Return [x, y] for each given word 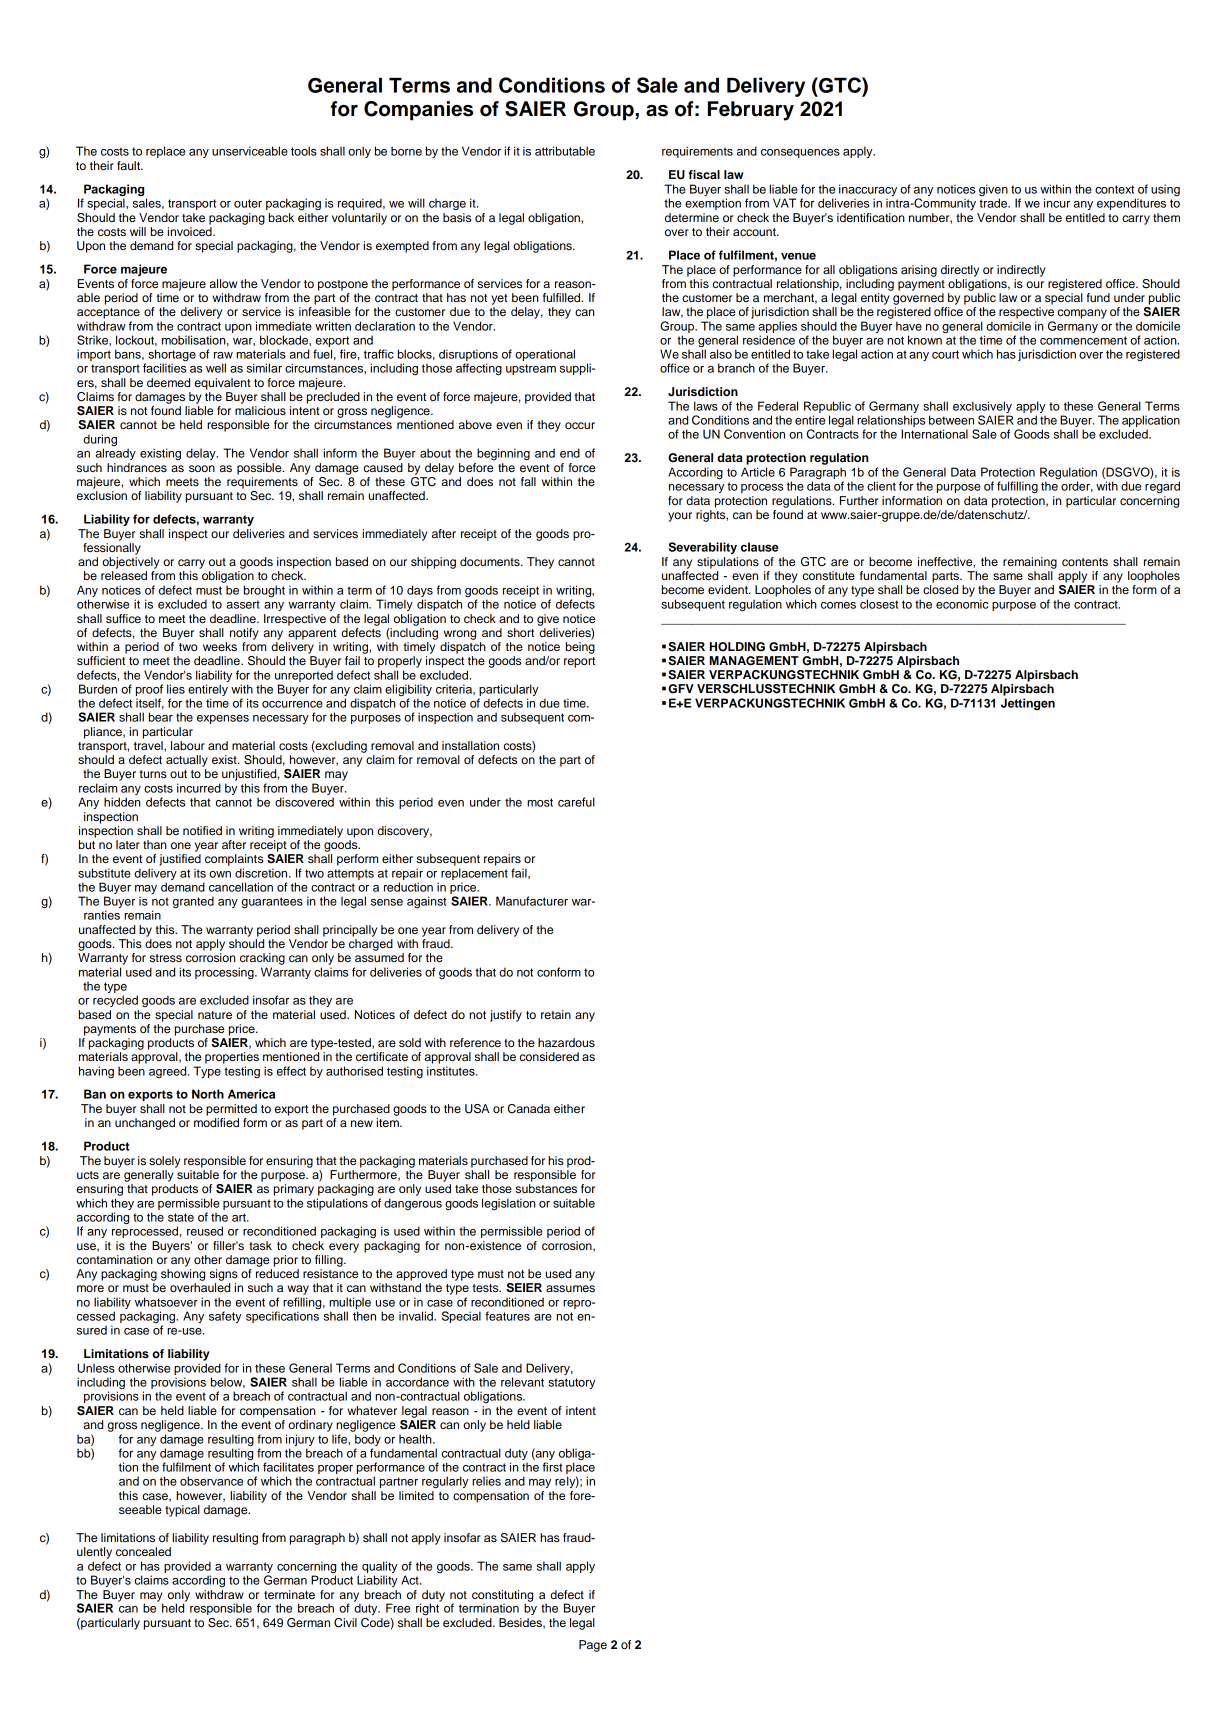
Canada [529, 1109]
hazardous [566, 1042]
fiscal [704, 174]
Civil [345, 1623]
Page [593, 1646]
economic [962, 604]
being [580, 648]
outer [248, 203]
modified [216, 1122]
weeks [220, 646]
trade [994, 203]
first [553, 1467]
